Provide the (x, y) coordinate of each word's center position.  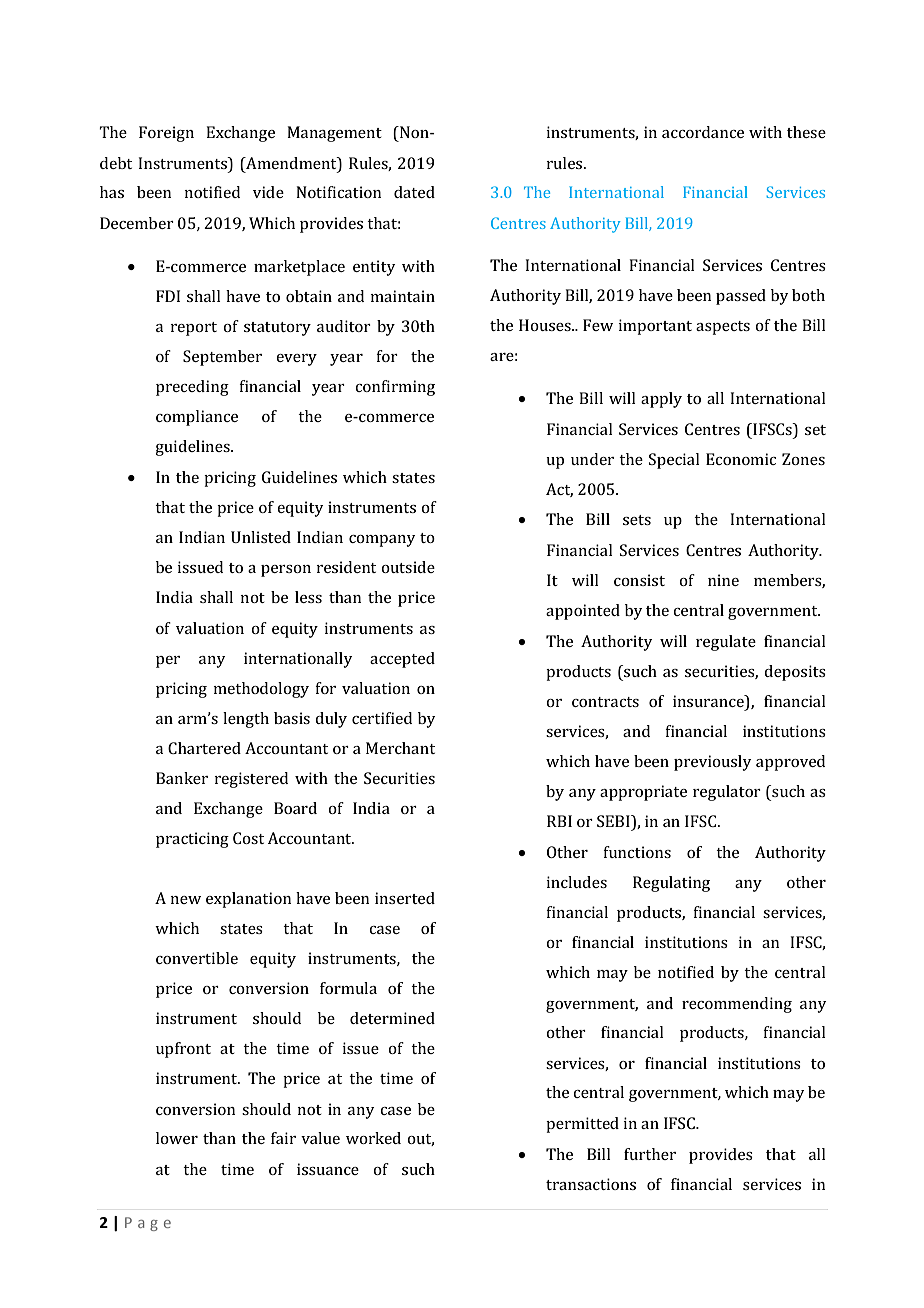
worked (373, 1138)
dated (414, 192)
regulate (726, 643)
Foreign (166, 134)
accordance (703, 132)
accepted (402, 660)
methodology (261, 690)
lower (177, 1138)
